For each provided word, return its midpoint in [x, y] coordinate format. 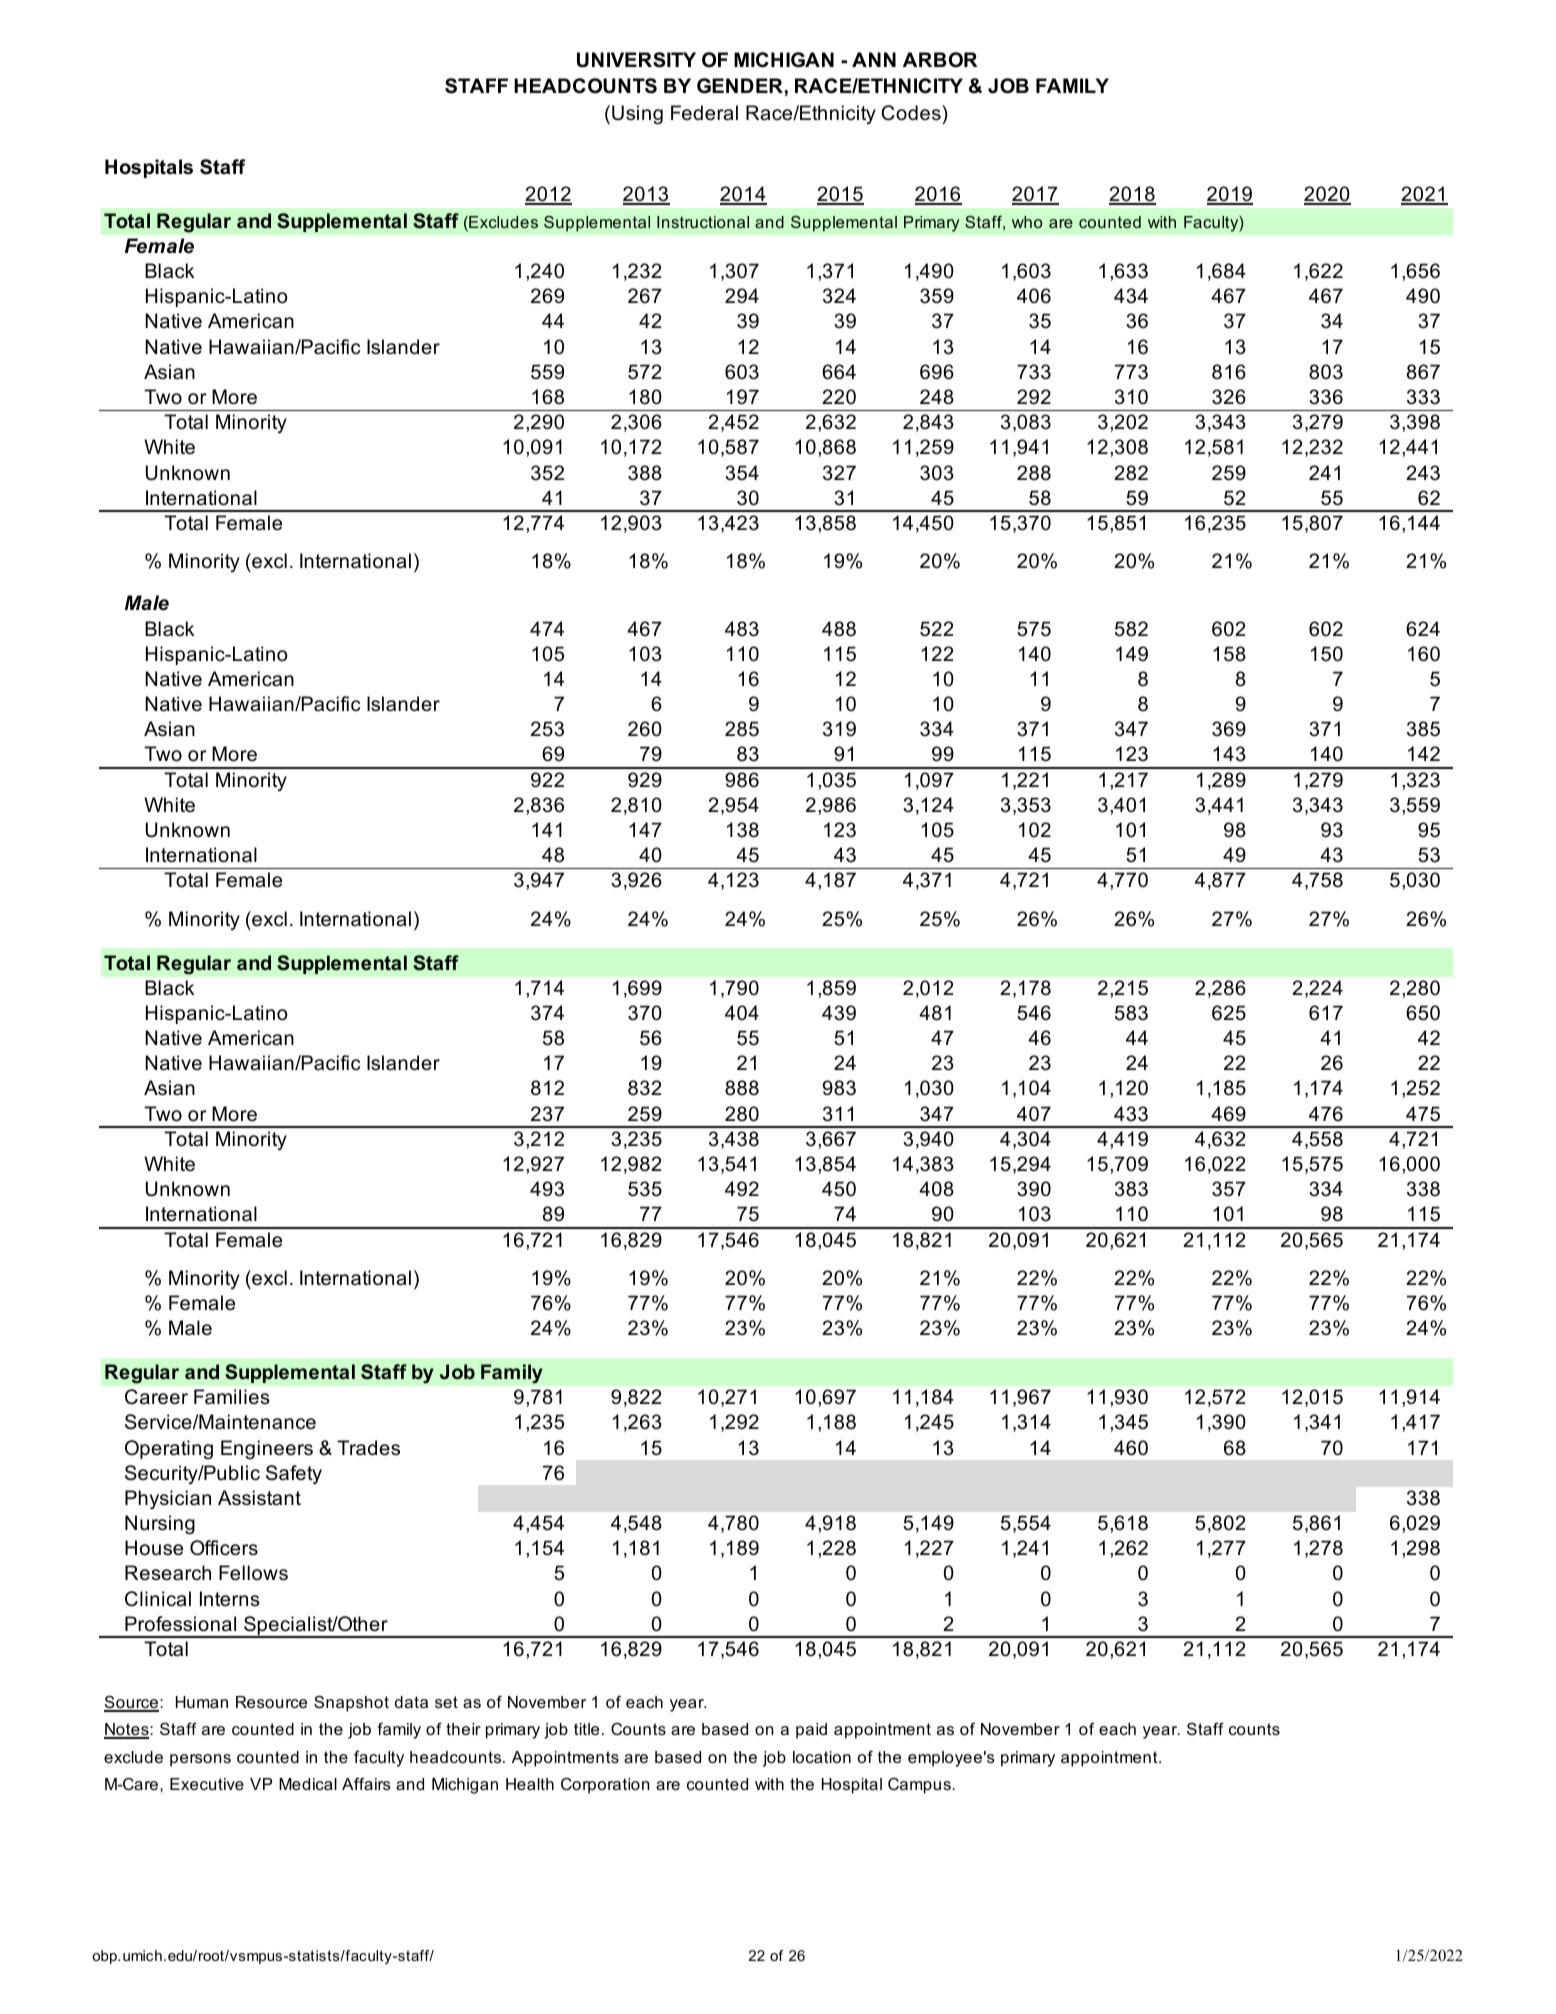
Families [232, 1397]
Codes [912, 113]
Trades [368, 1448]
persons [200, 1760]
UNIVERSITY [636, 60]
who [1027, 222]
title [586, 1729]
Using [637, 114]
